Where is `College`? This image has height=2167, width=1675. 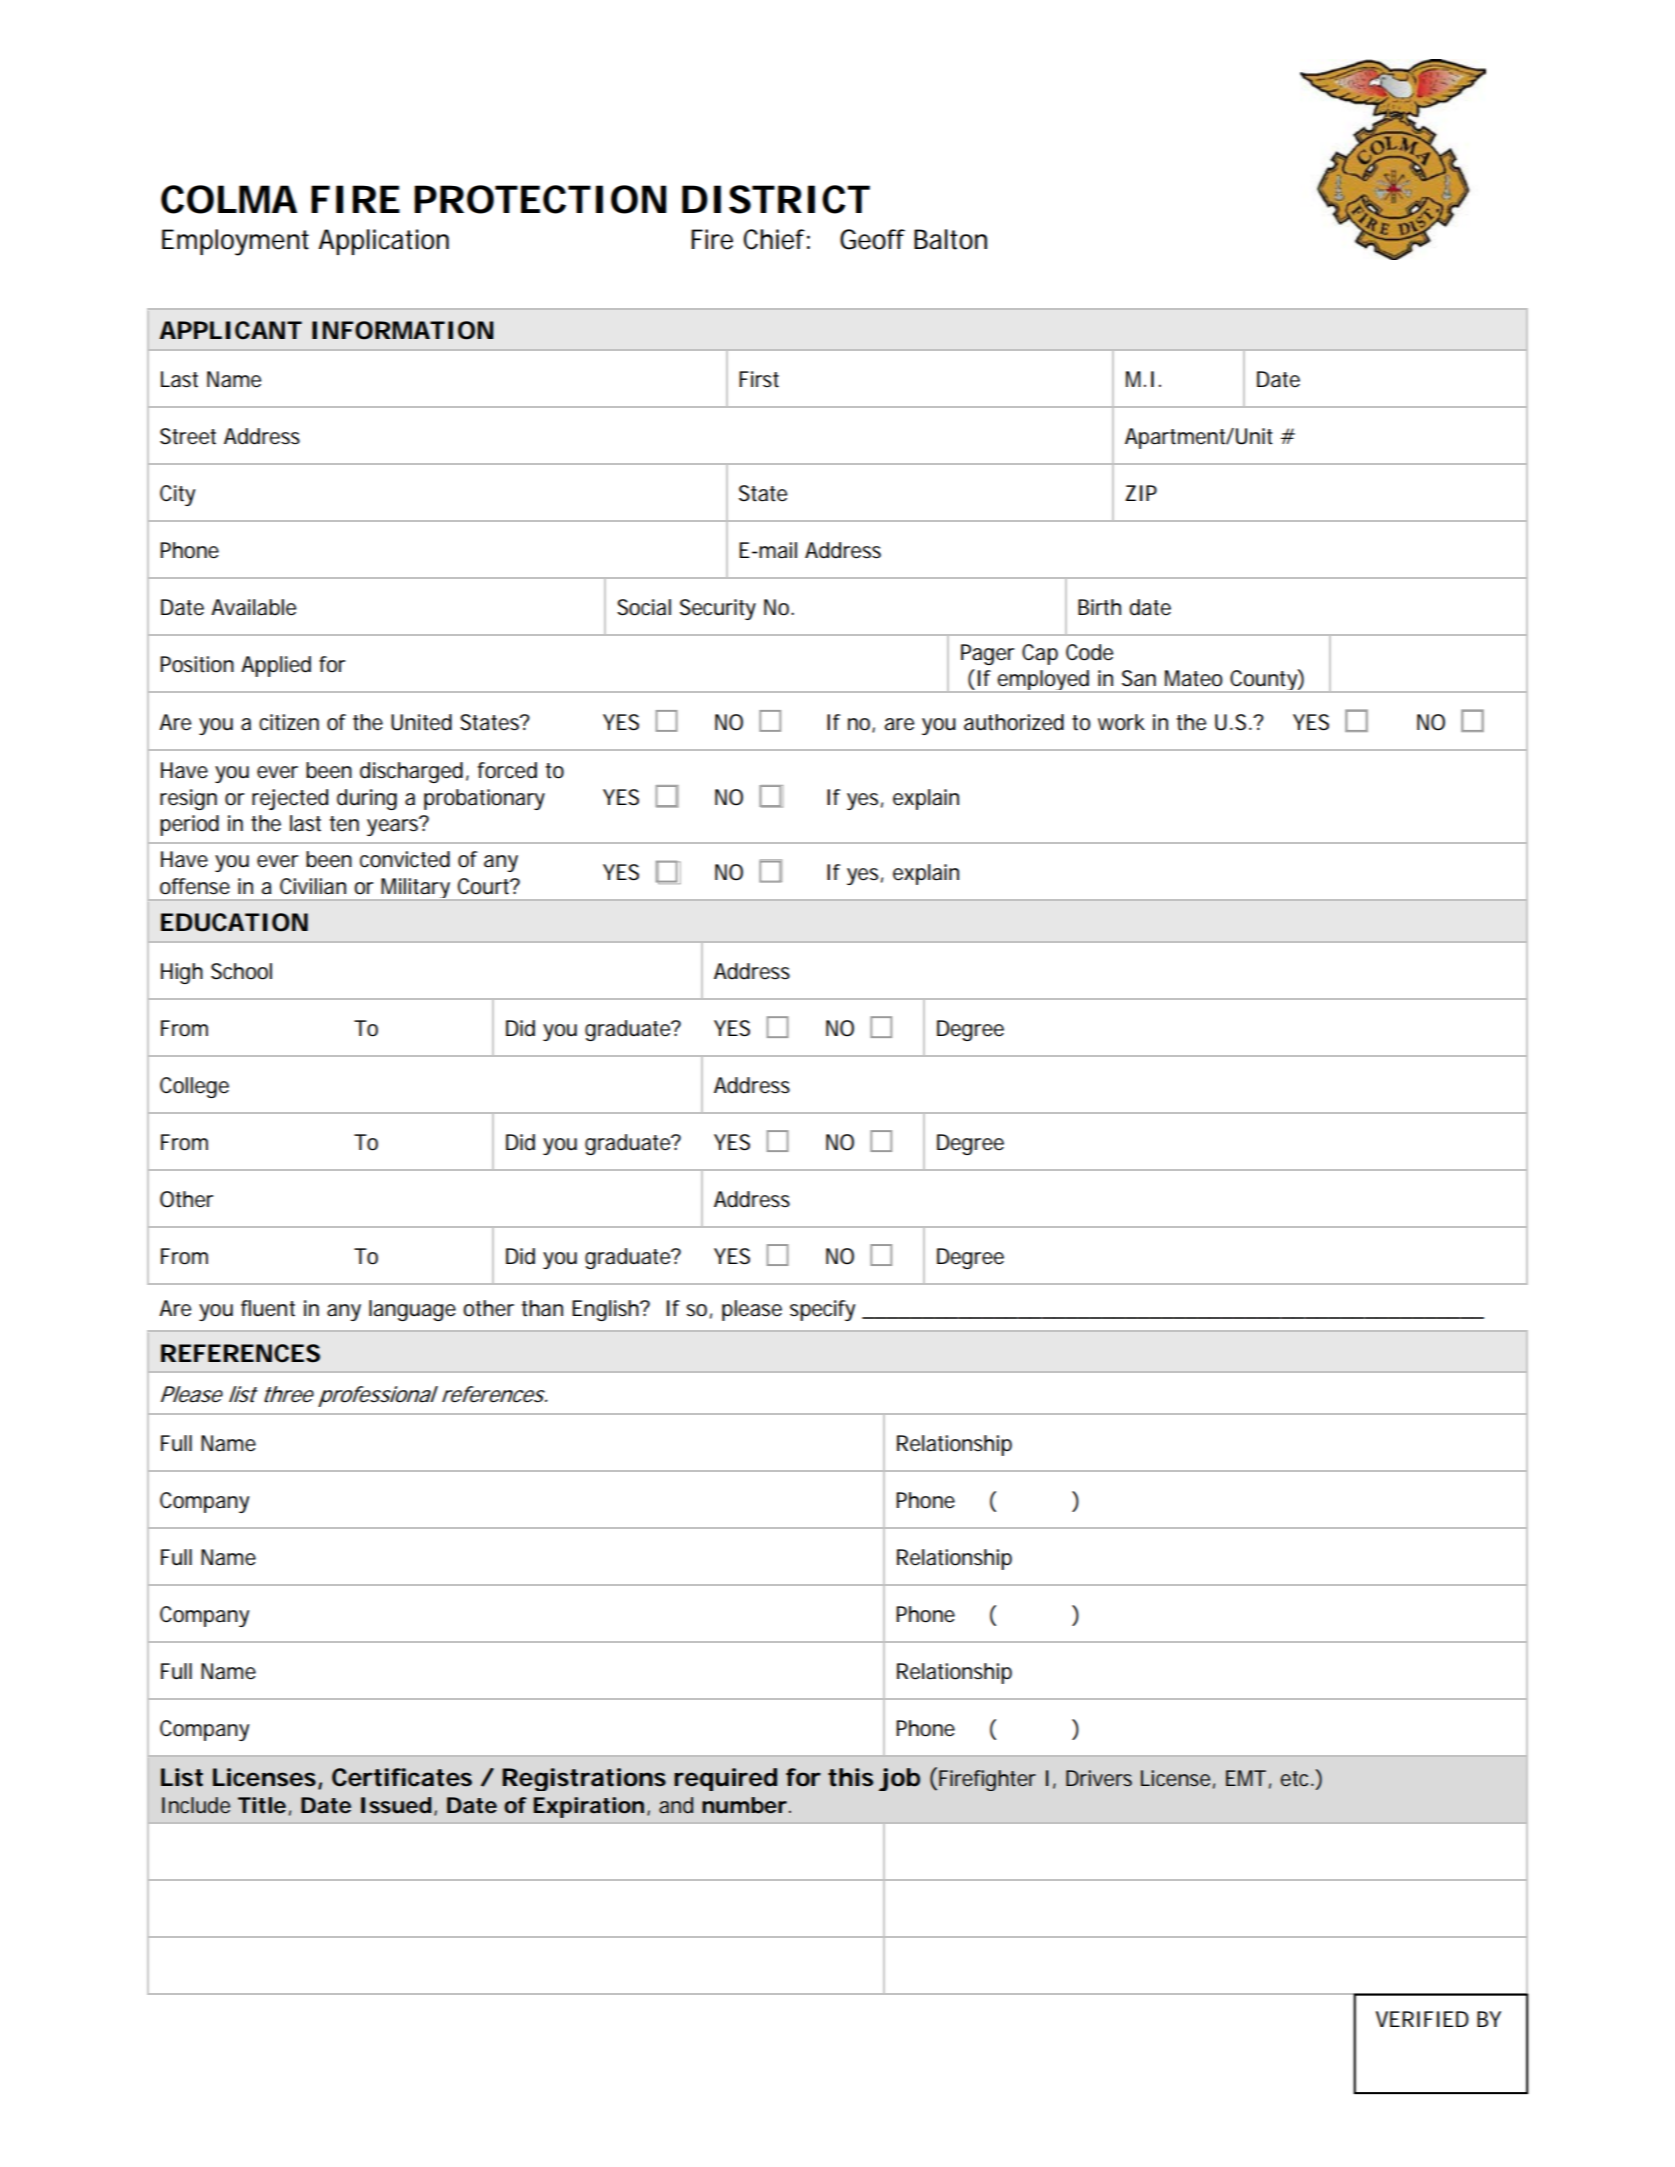
College is located at coordinates (194, 1087).
